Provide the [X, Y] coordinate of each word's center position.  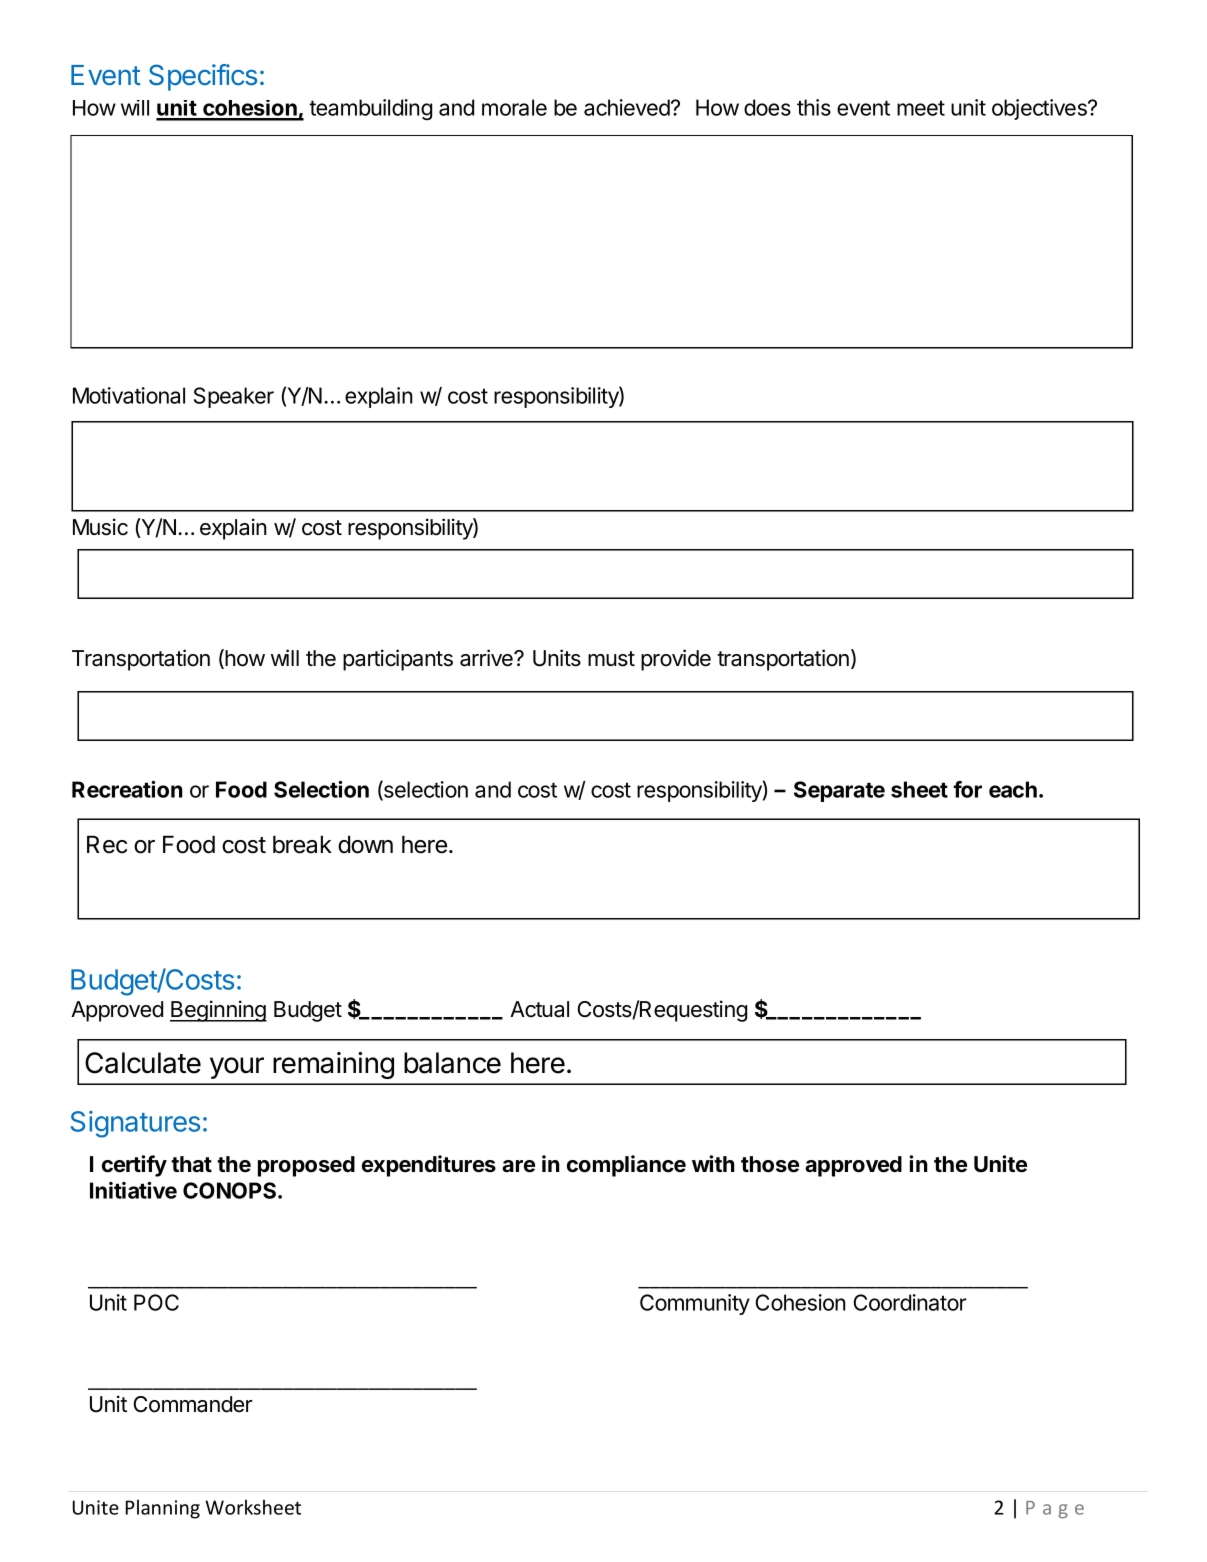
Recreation [127, 789]
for [967, 789]
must [611, 659]
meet [921, 108]
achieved [627, 107]
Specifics [203, 77]
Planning [163, 1509]
